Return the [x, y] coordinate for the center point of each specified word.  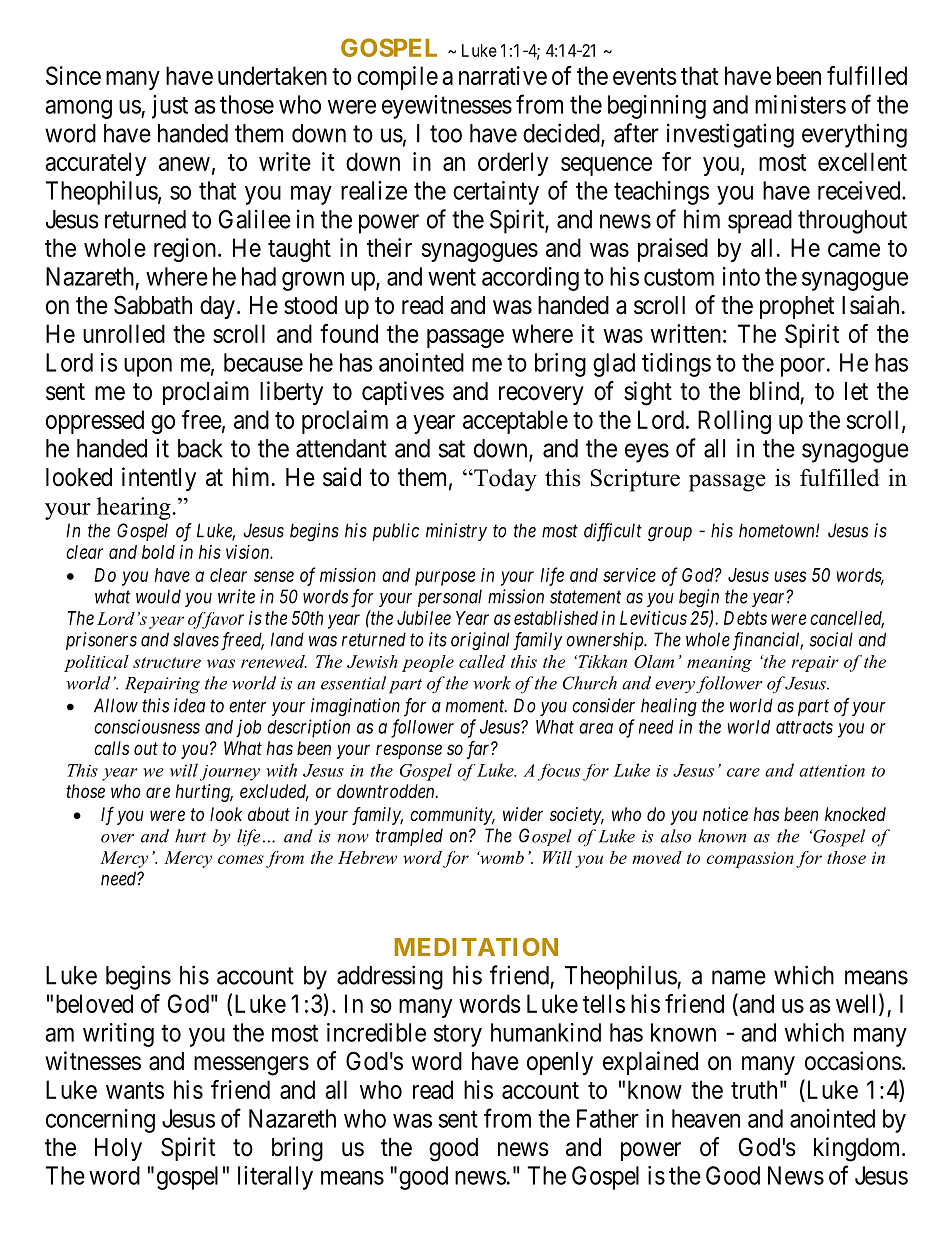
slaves [196, 639]
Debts [745, 618]
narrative [503, 75]
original [480, 641]
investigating [730, 135]
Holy [118, 1149]
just [170, 107]
